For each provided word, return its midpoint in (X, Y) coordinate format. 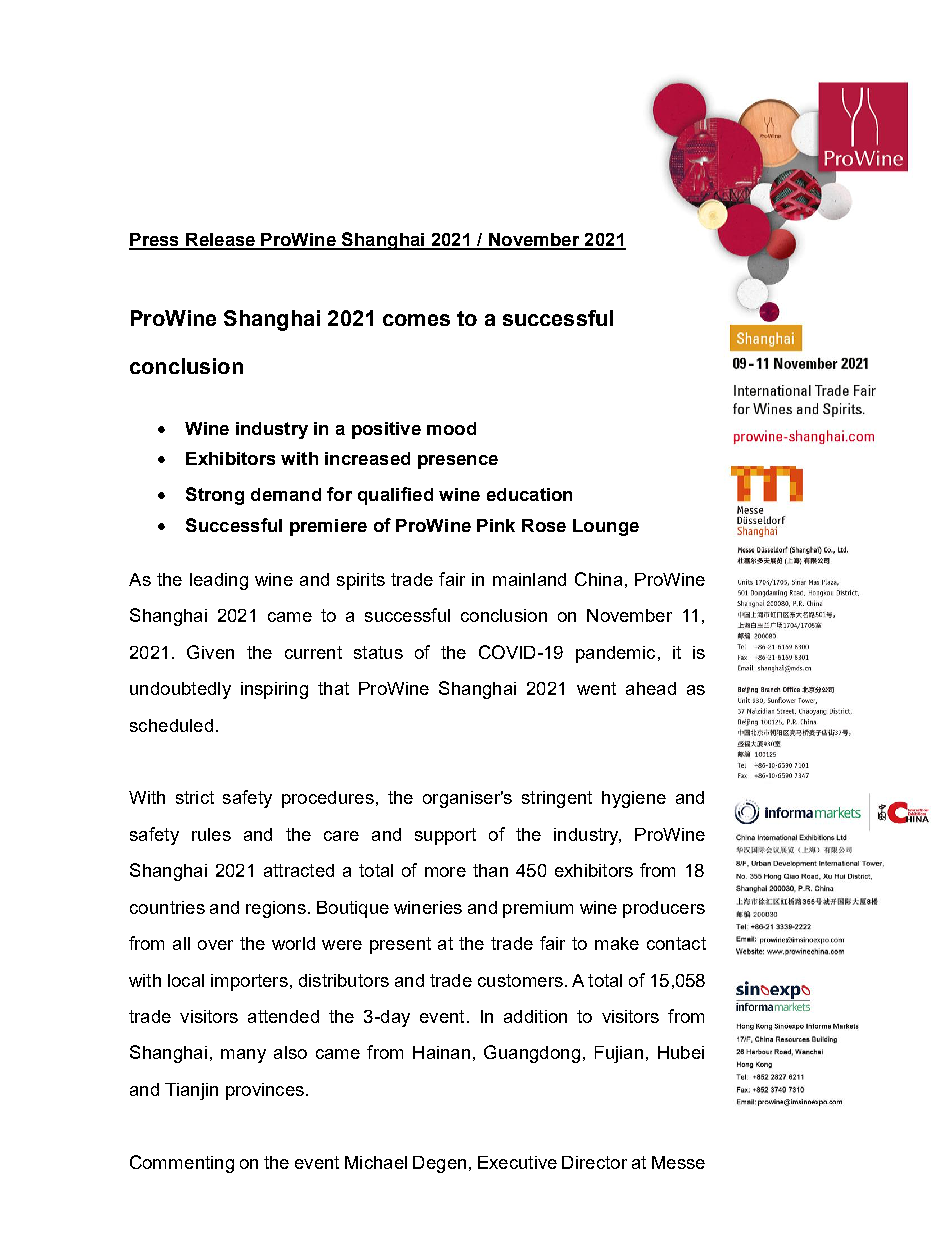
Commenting (182, 1164)
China (598, 579)
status (378, 652)
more (445, 872)
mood (451, 428)
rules (211, 834)
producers (664, 909)
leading (219, 581)
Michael (376, 1162)
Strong (215, 496)
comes (416, 320)
